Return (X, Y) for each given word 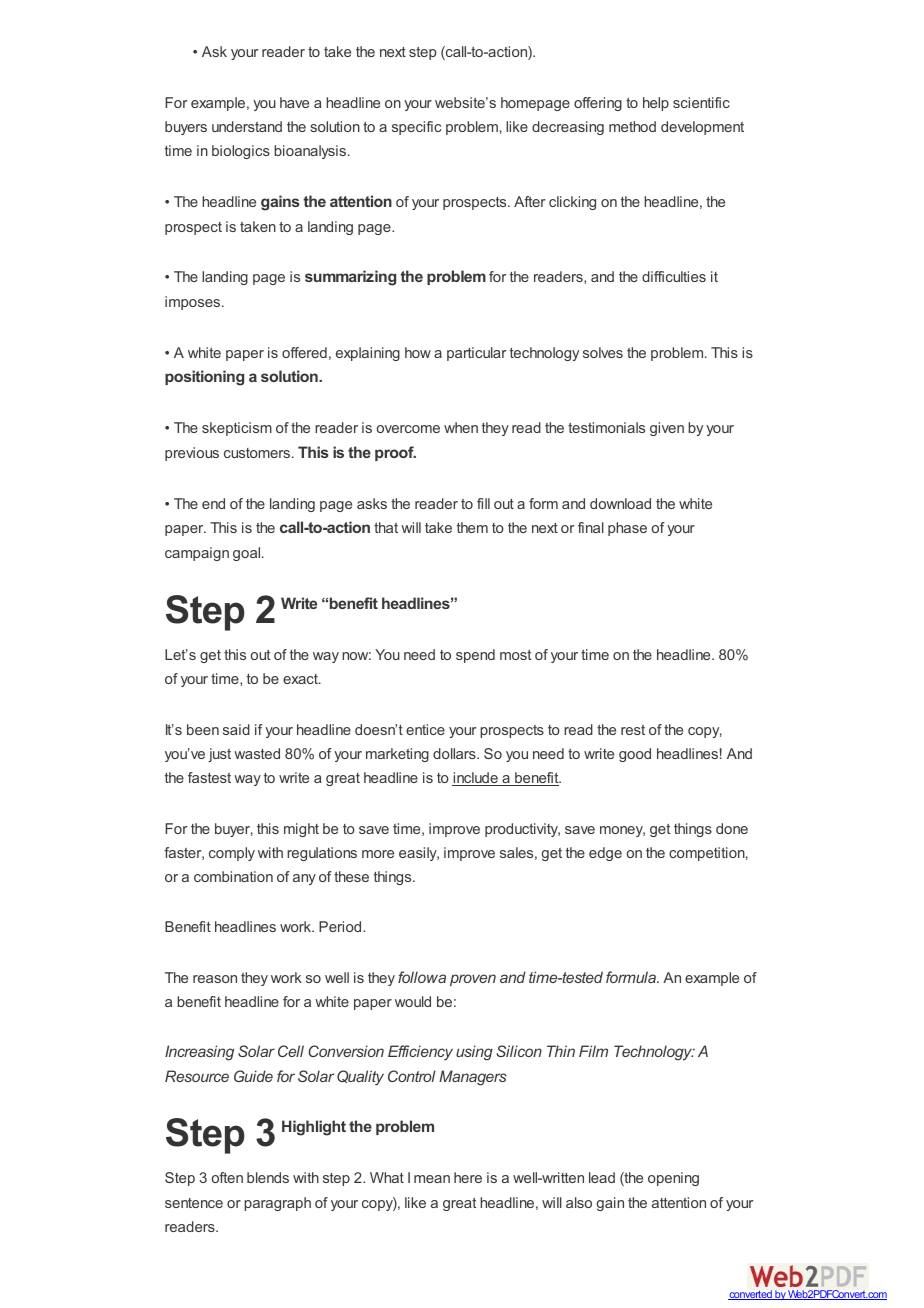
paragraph (277, 1204)
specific (416, 128)
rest (633, 730)
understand (247, 126)
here (468, 1177)
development (702, 128)
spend (475, 656)
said (236, 729)
